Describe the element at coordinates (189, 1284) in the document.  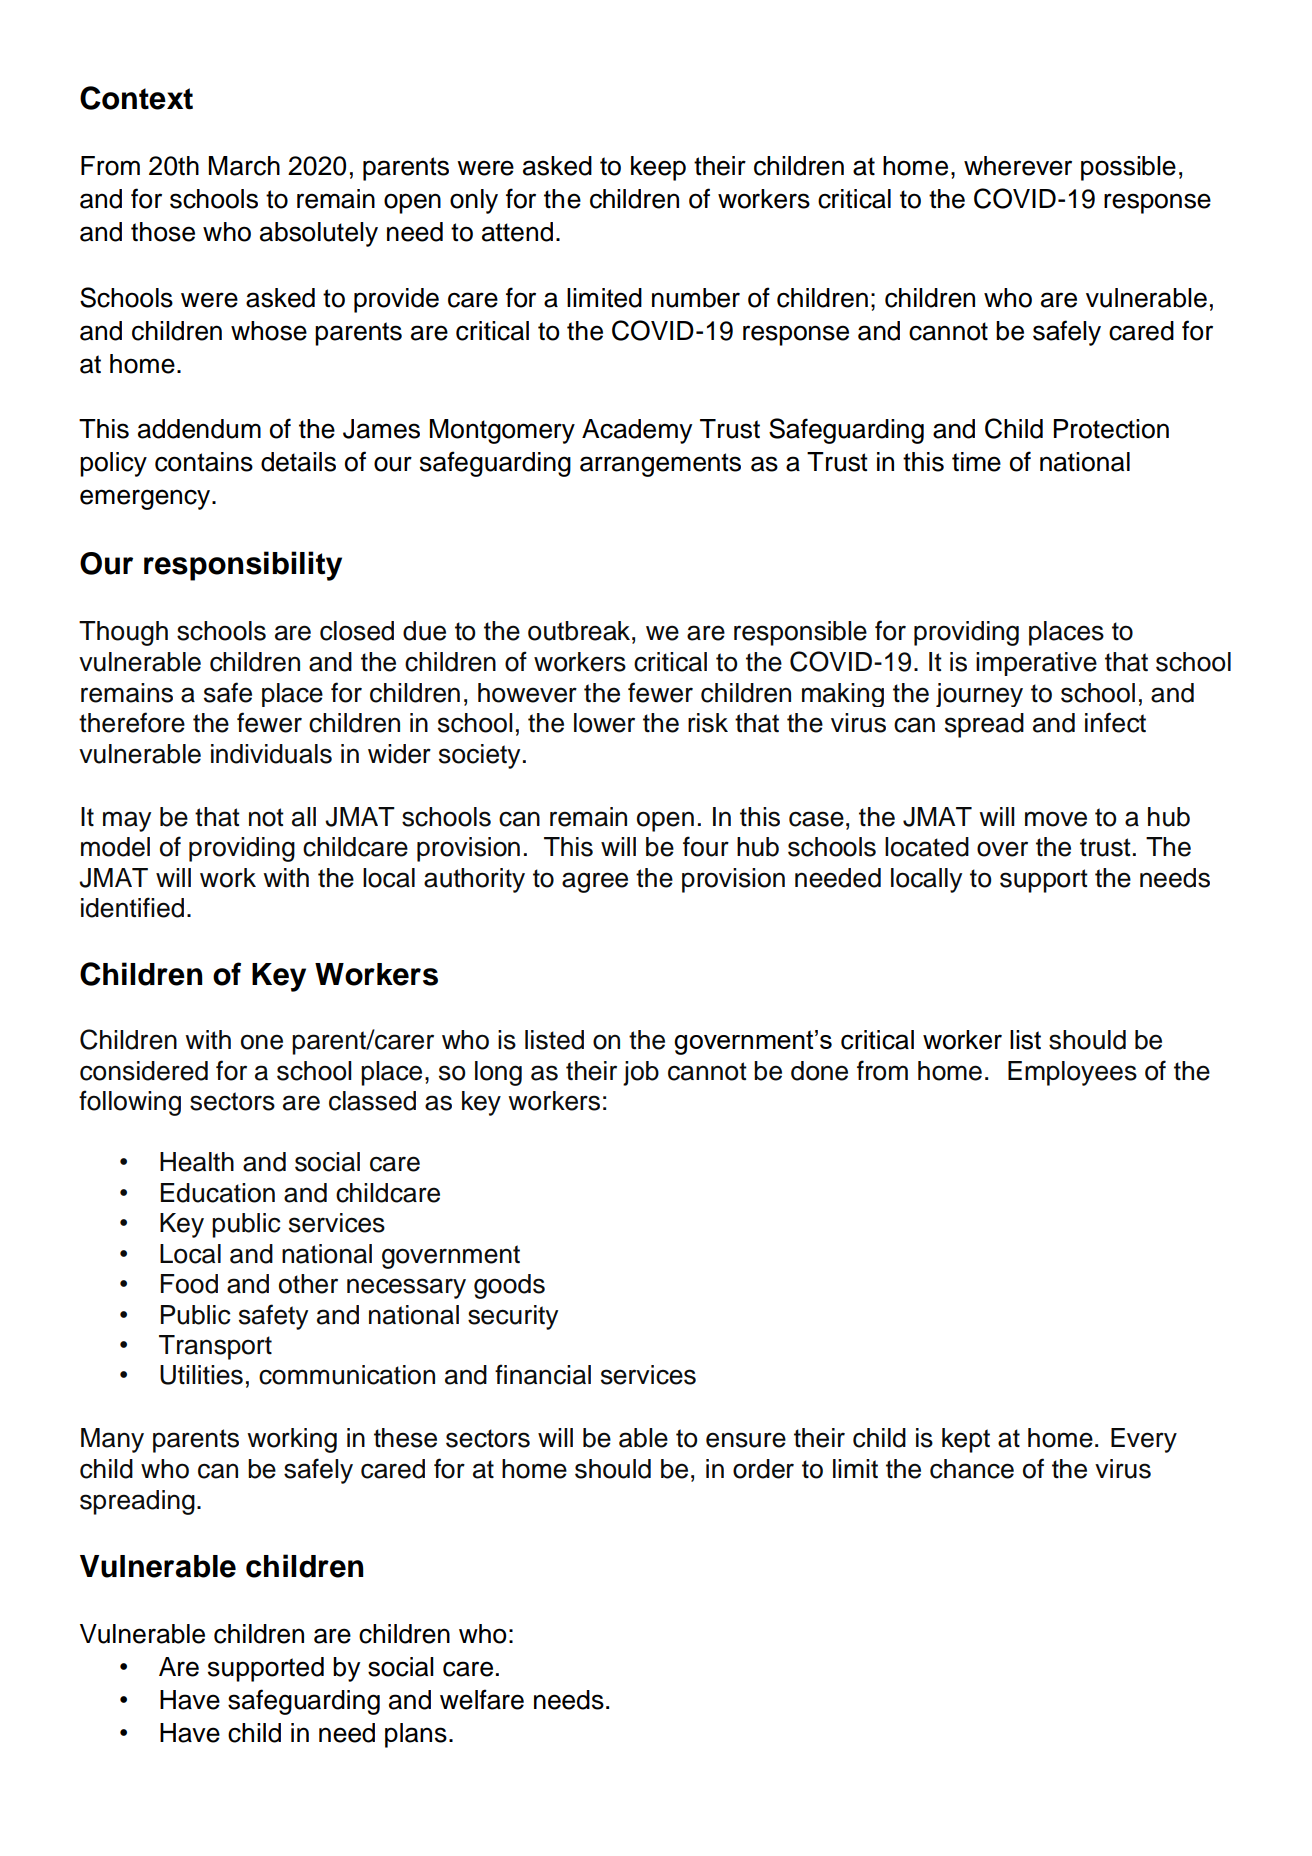
I see `Food` at that location.
